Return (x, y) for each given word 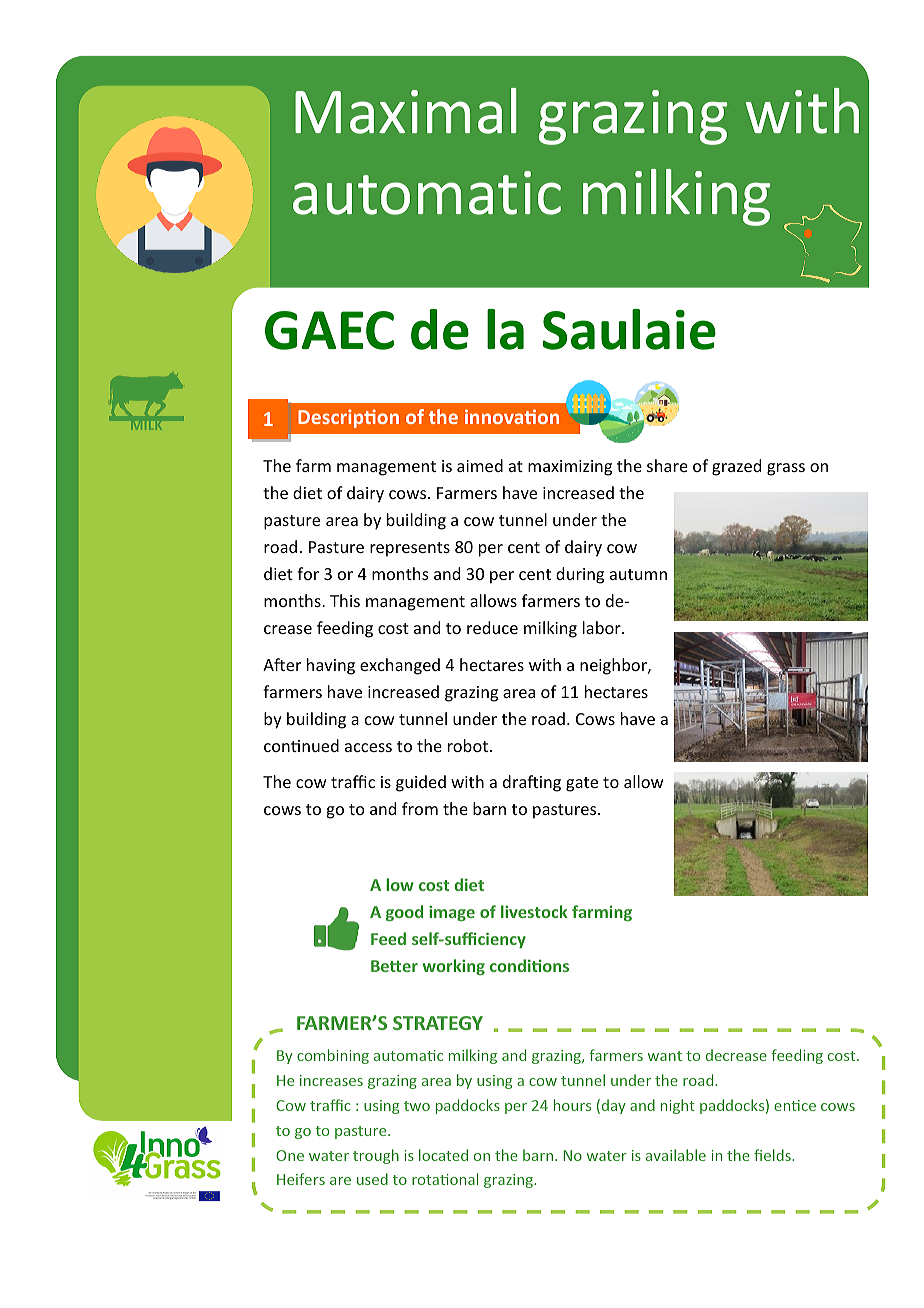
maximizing (570, 468)
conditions (529, 965)
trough (376, 1156)
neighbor (614, 666)
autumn (638, 574)
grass (786, 469)
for (308, 573)
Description (348, 418)
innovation (512, 416)
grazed (736, 467)
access (368, 747)
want (665, 1056)
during (580, 575)
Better (394, 966)
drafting (532, 783)
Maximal (405, 111)
